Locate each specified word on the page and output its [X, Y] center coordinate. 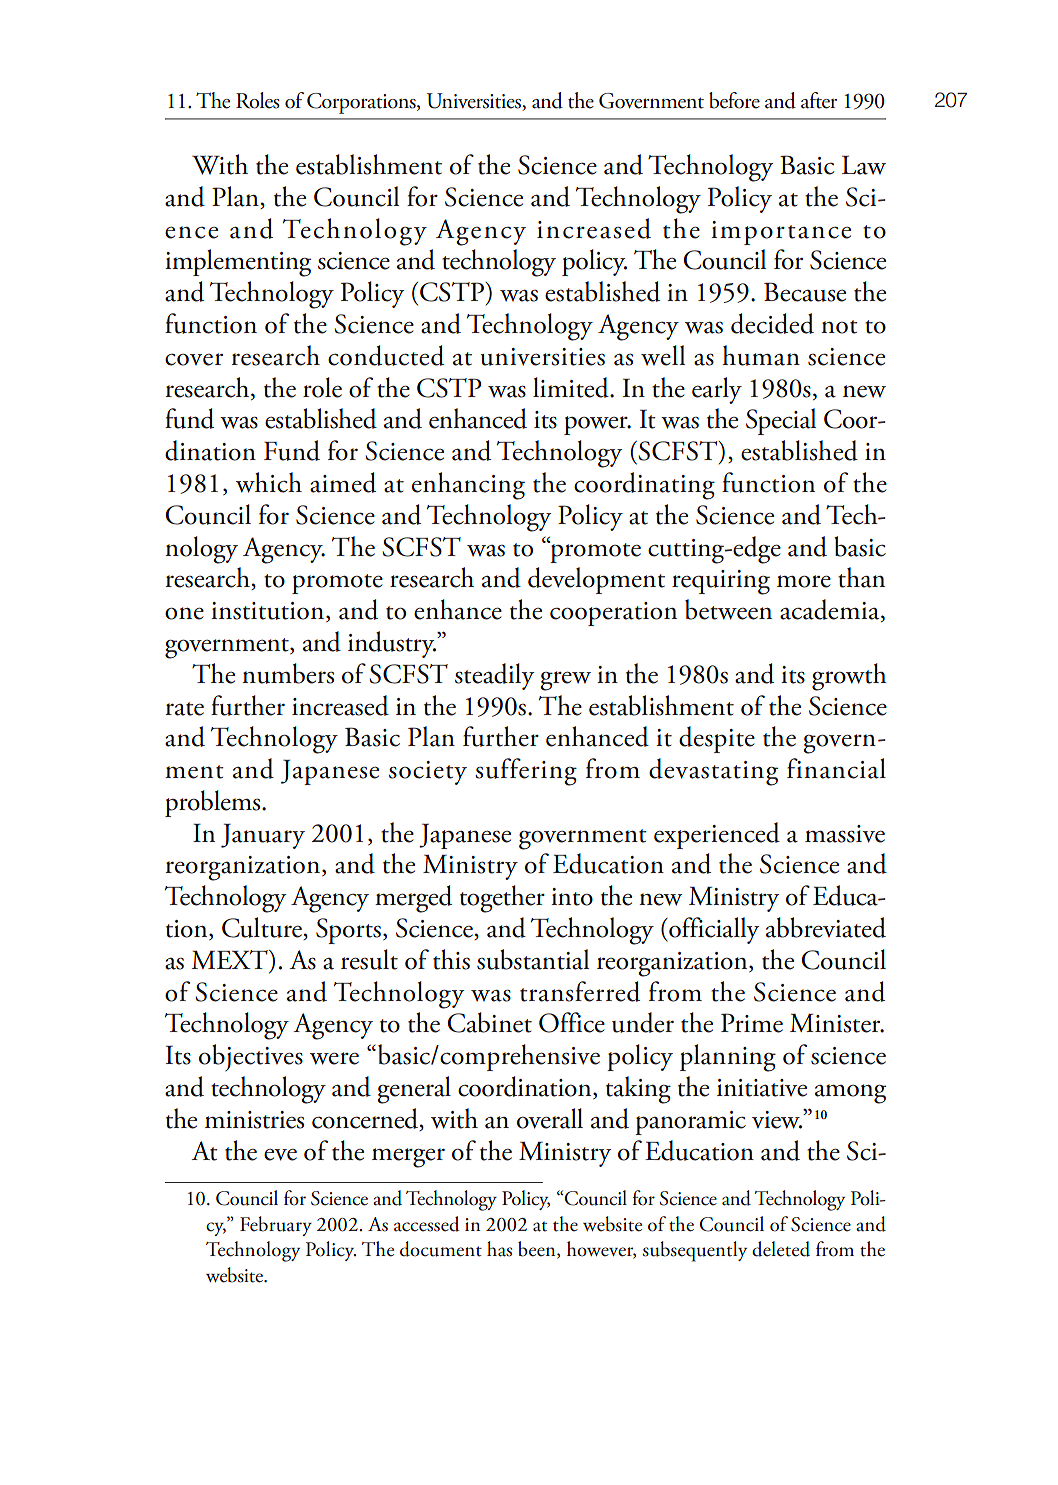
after [819, 100]
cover [194, 359]
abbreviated [826, 927]
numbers [288, 673]
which [269, 482]
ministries [254, 1120]
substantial [533, 959]
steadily [494, 676]
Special [781, 421]
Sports [350, 931]
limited [572, 387]
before [734, 100]
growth [849, 677]
